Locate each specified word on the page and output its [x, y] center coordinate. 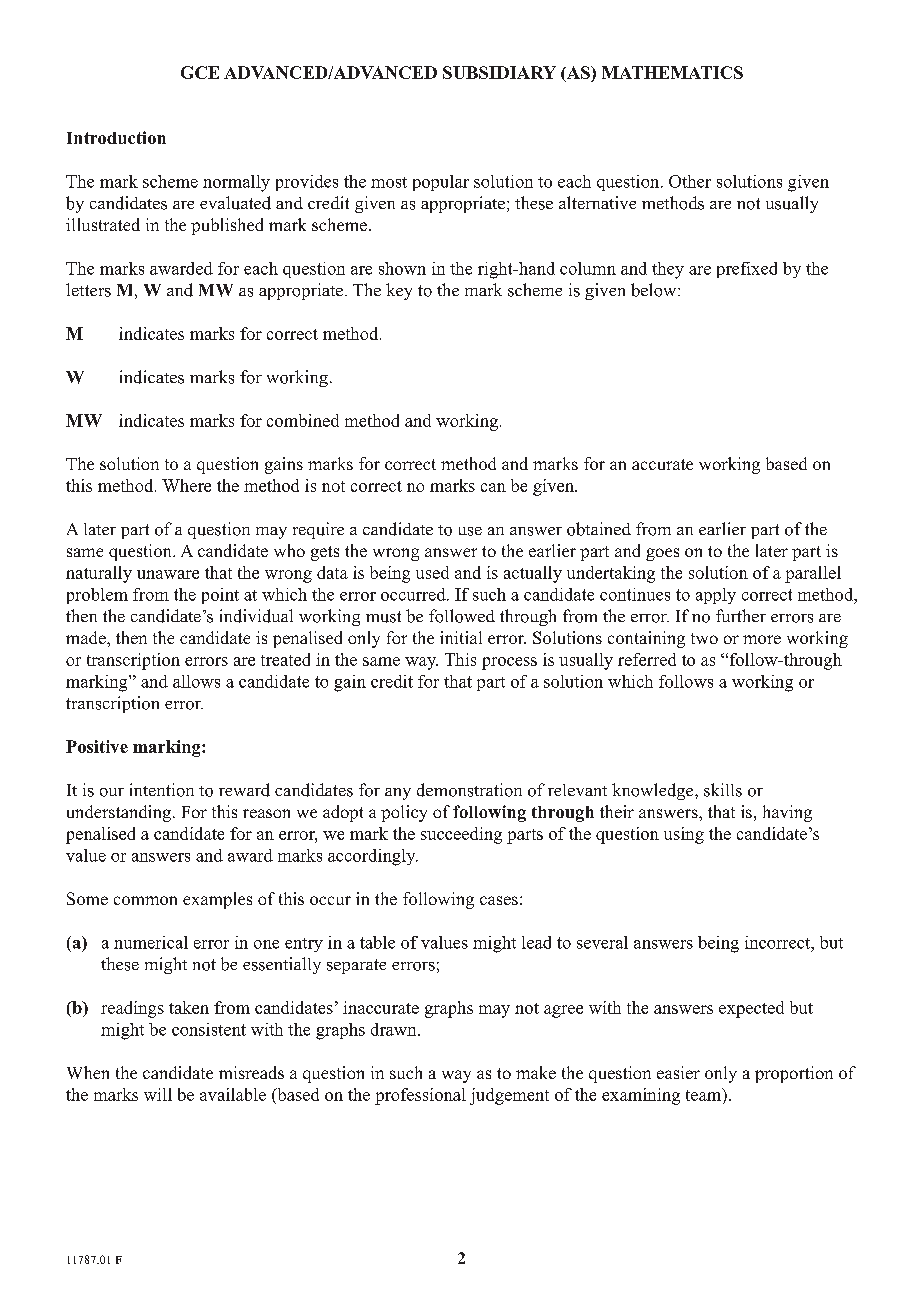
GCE [200, 72]
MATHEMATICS [672, 72]
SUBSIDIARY [499, 72]
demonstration [469, 790]
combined [303, 420]
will [158, 1094]
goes [662, 554]
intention [162, 790]
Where [186, 485]
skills [723, 790]
